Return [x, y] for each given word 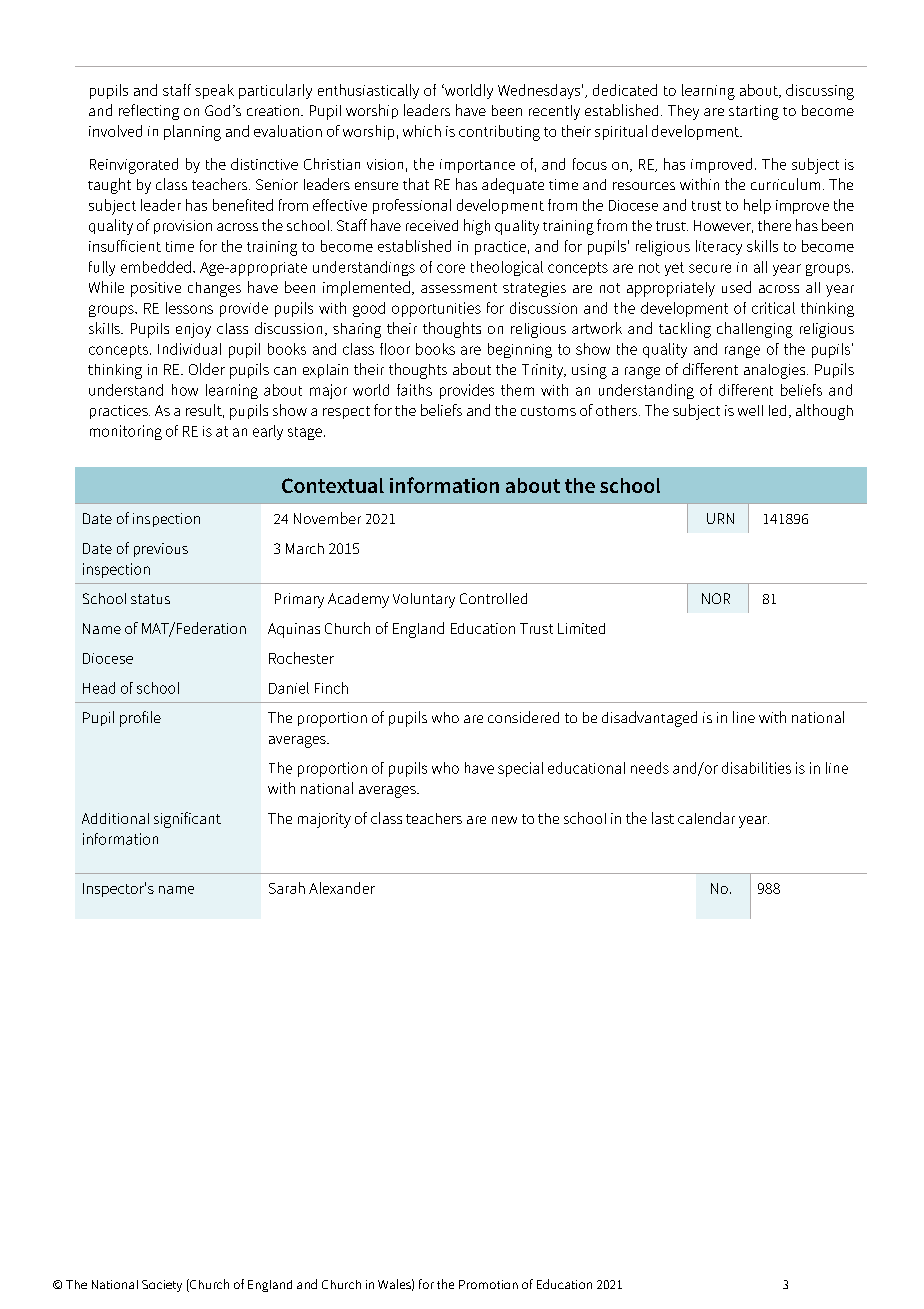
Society [162, 1286]
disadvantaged [649, 719]
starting [754, 112]
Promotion [488, 1284]
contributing [499, 133]
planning [192, 133]
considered [523, 717]
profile [140, 719]
